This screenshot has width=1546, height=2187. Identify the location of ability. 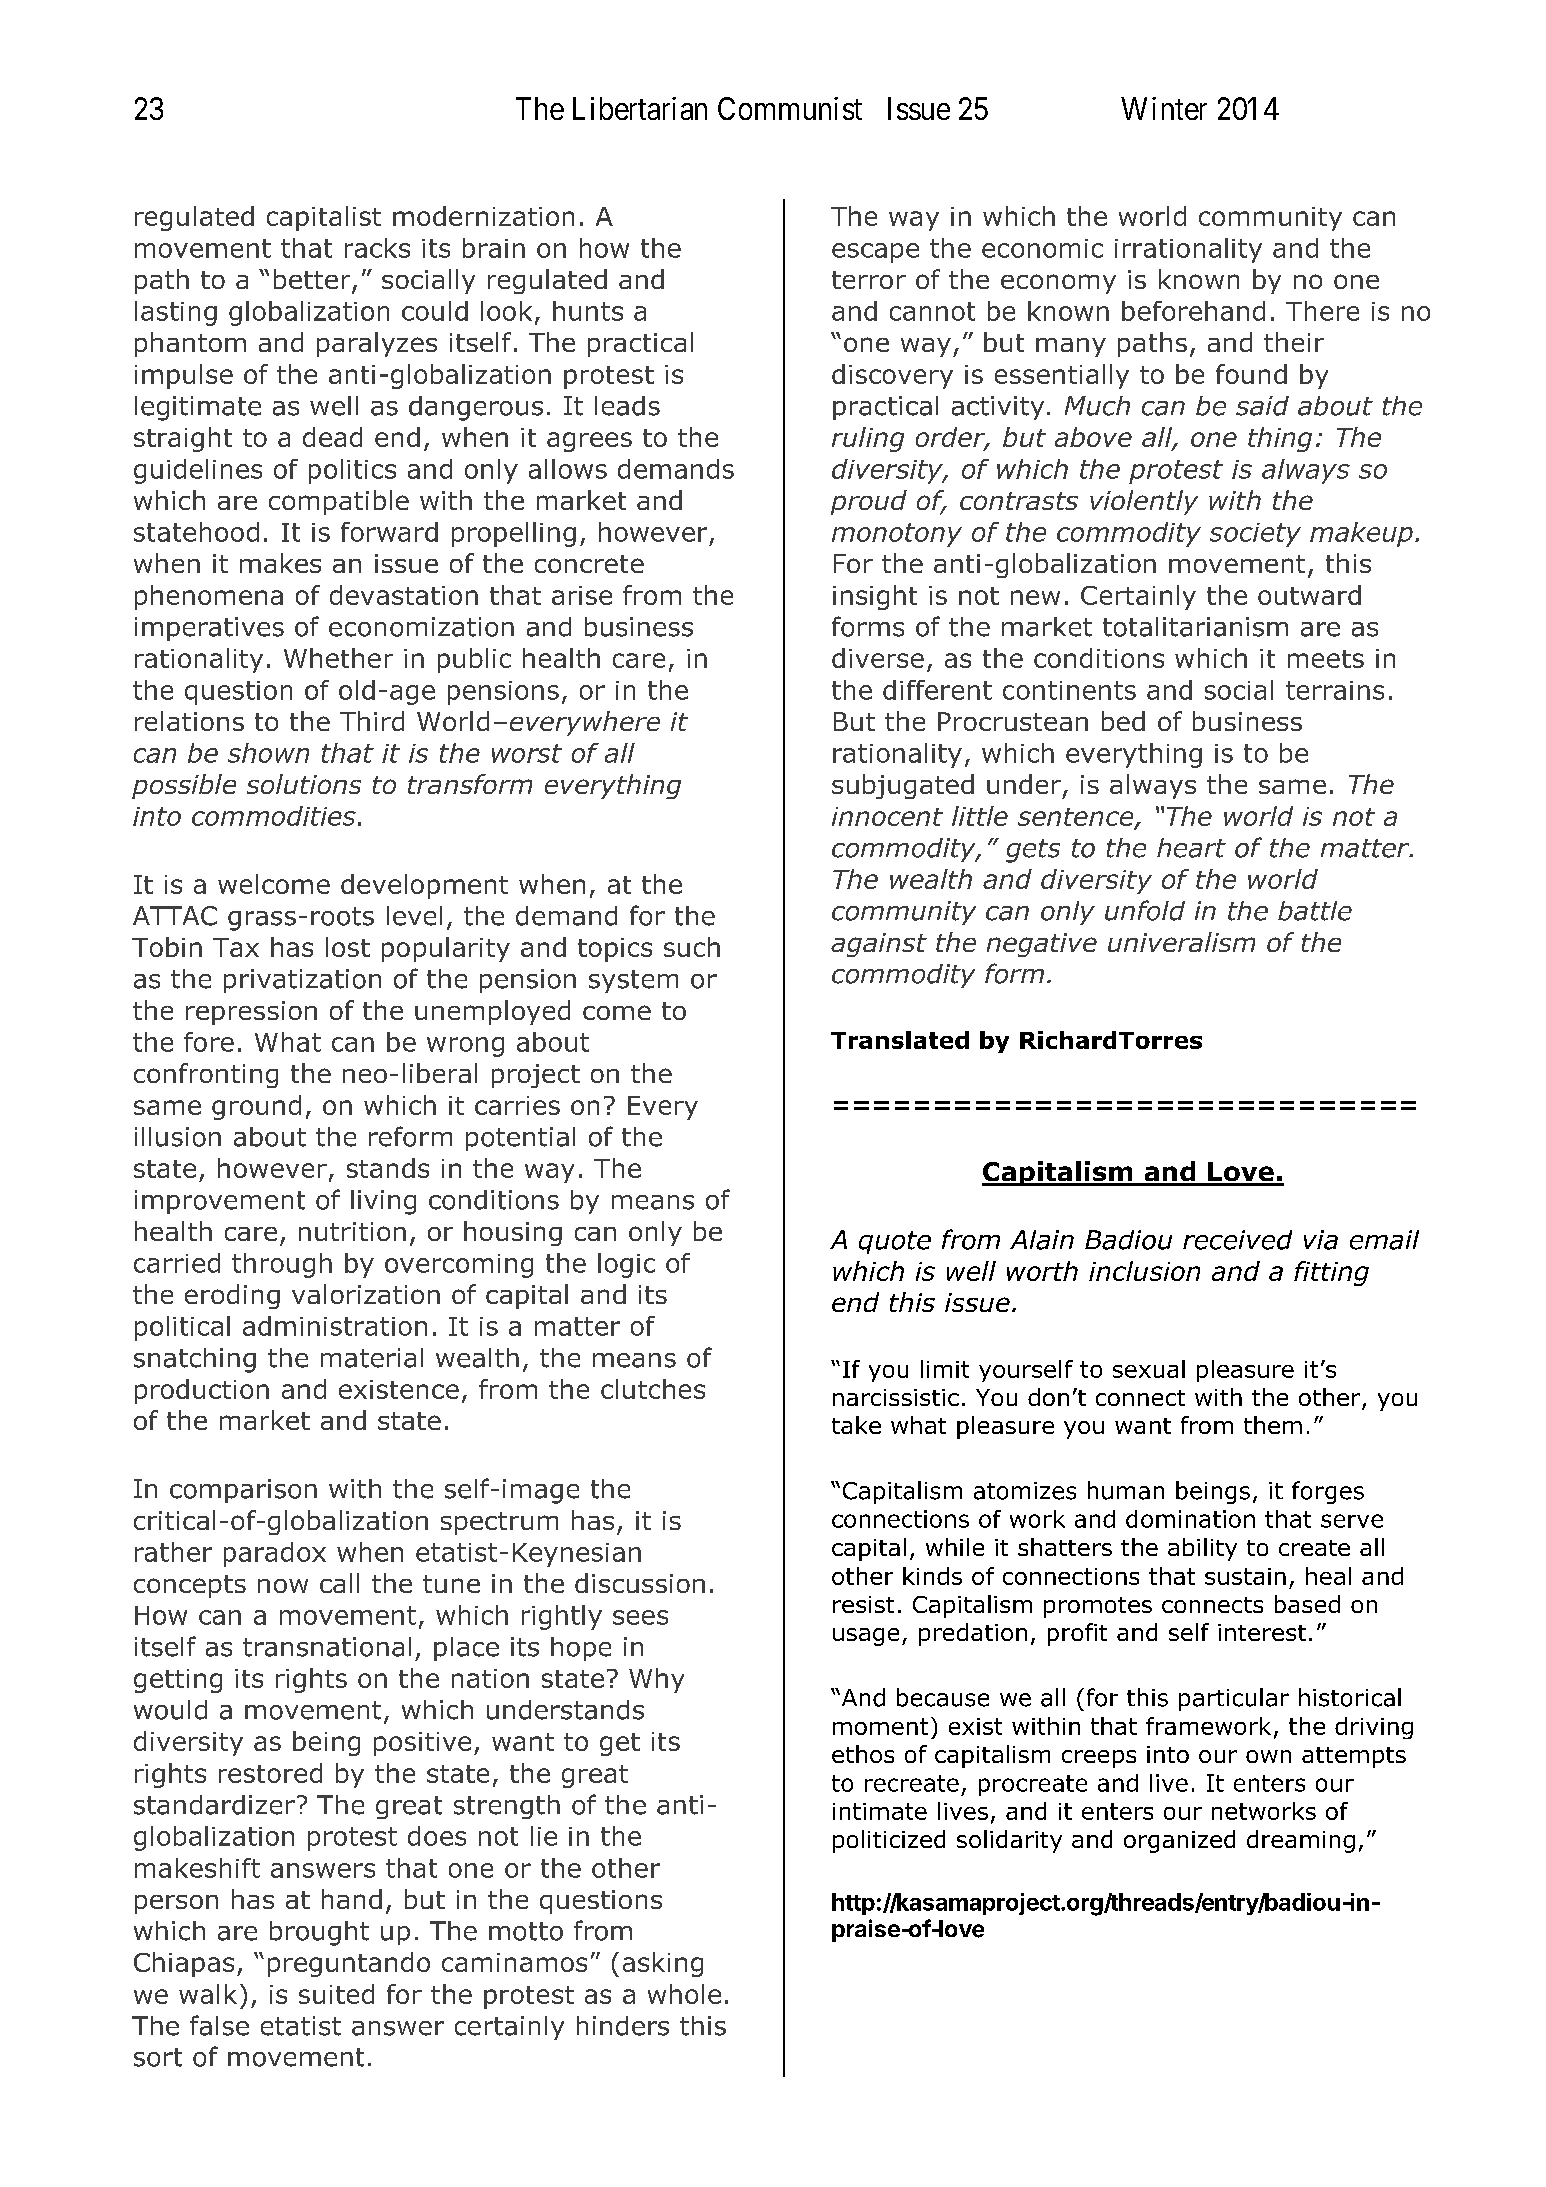
(1202, 1549).
